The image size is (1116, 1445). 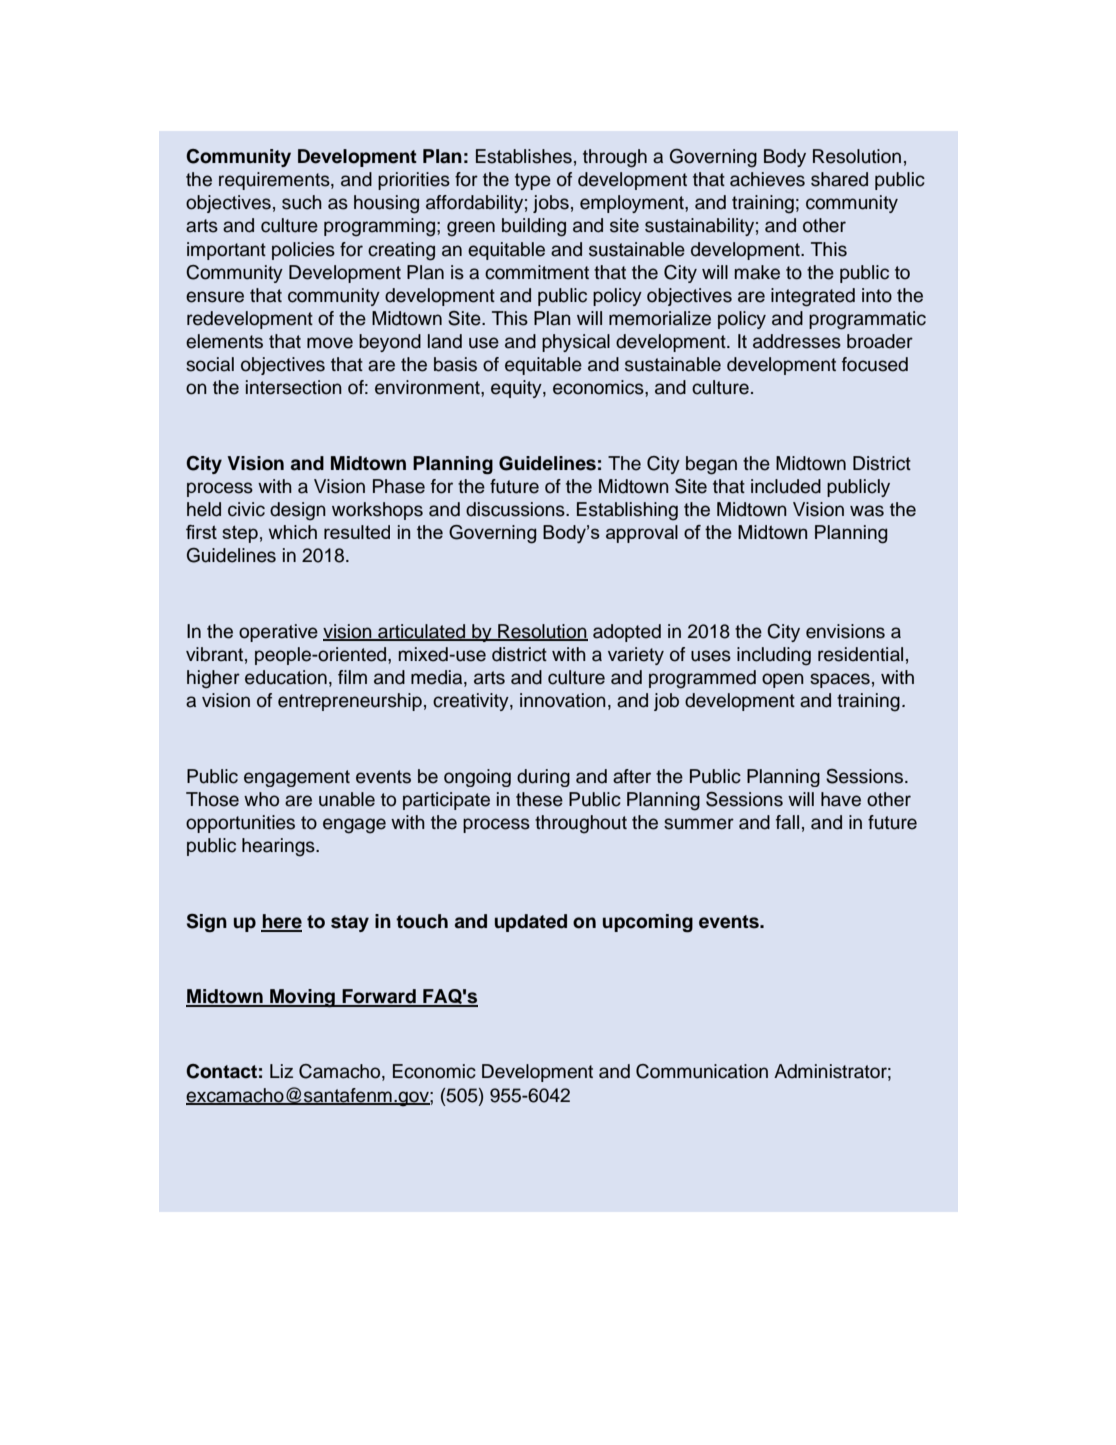 I want to click on discussions, so click(x=516, y=509).
